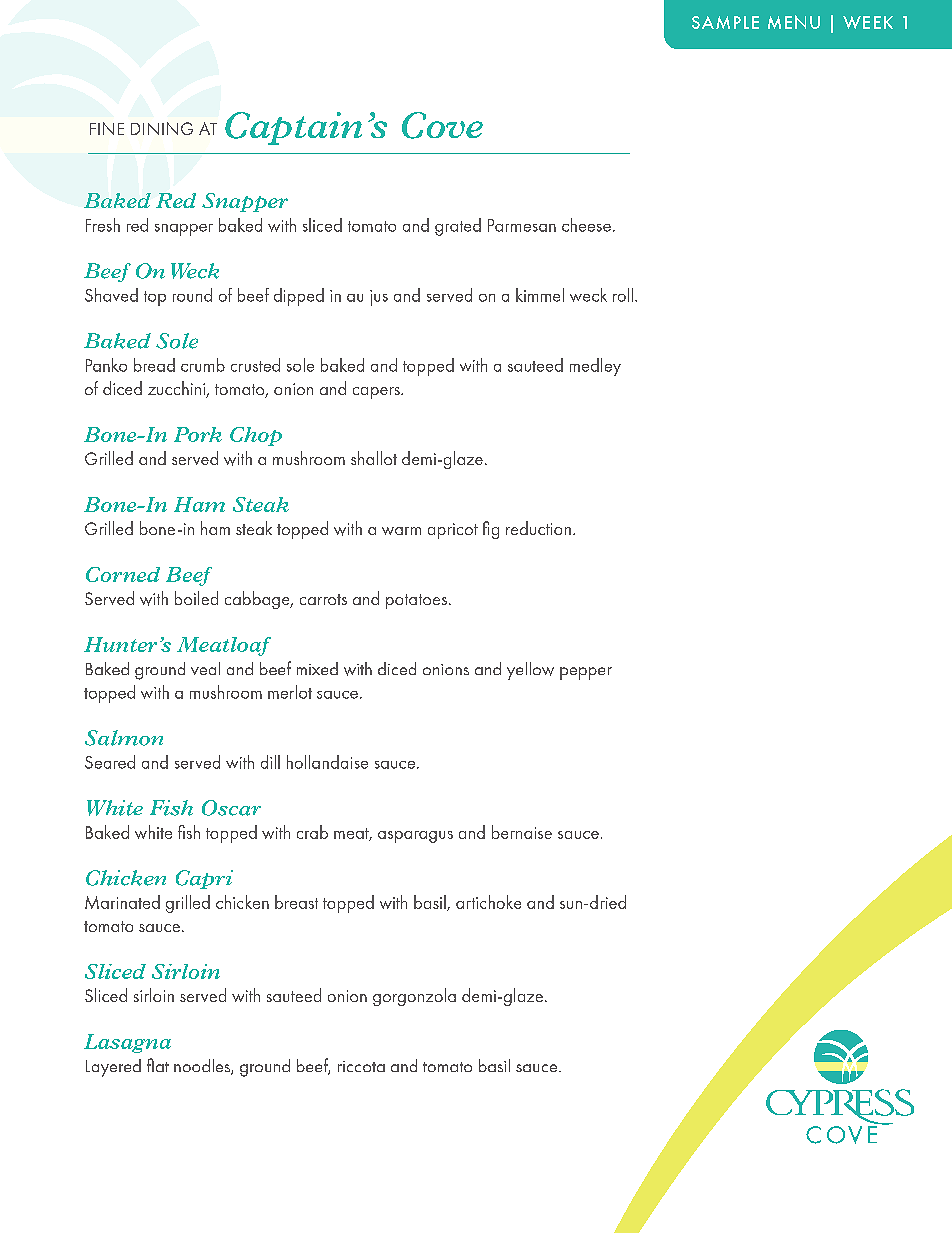  What do you see at coordinates (414, 997) in the document?
I see `gorgonzola` at bounding box center [414, 997].
